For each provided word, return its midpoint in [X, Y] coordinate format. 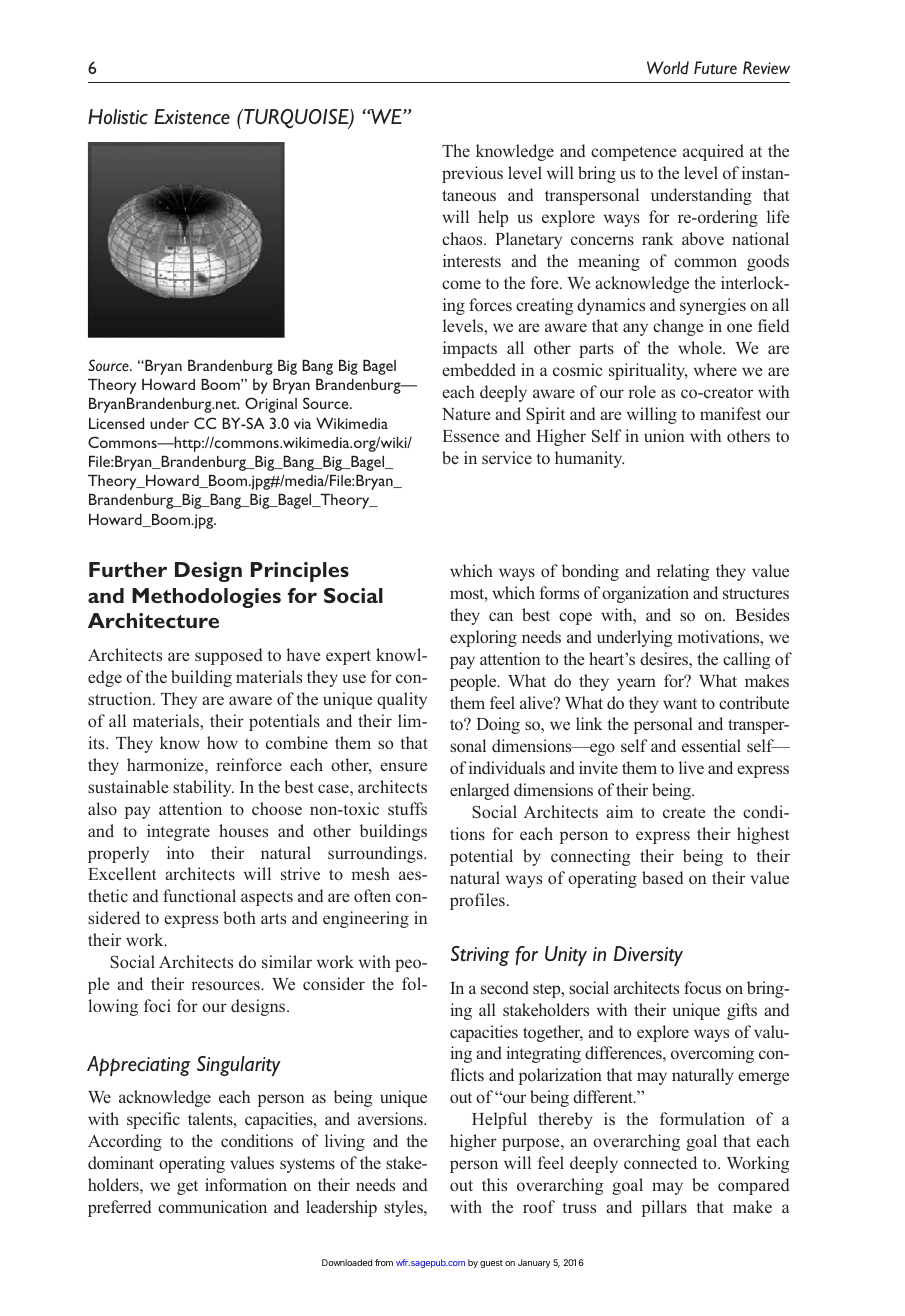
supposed [229, 656]
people [474, 682]
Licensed [116, 423]
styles [404, 1208]
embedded [479, 369]
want [680, 703]
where [715, 369]
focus [702, 987]
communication [212, 1206]
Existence [192, 117]
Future [715, 67]
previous [472, 174]
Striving [480, 956]
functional [199, 895]
